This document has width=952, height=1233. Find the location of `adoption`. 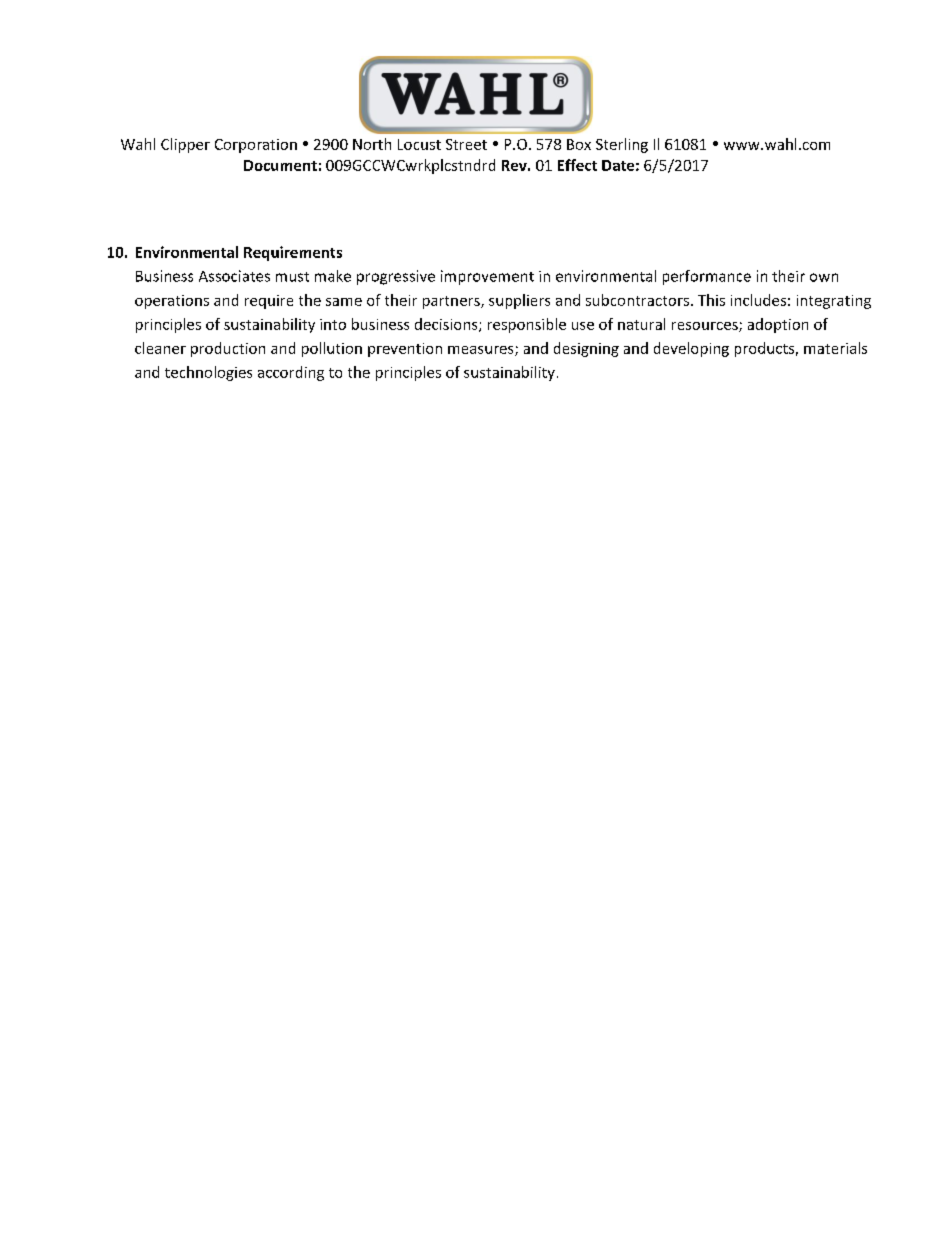

adoption is located at coordinates (778, 325).
